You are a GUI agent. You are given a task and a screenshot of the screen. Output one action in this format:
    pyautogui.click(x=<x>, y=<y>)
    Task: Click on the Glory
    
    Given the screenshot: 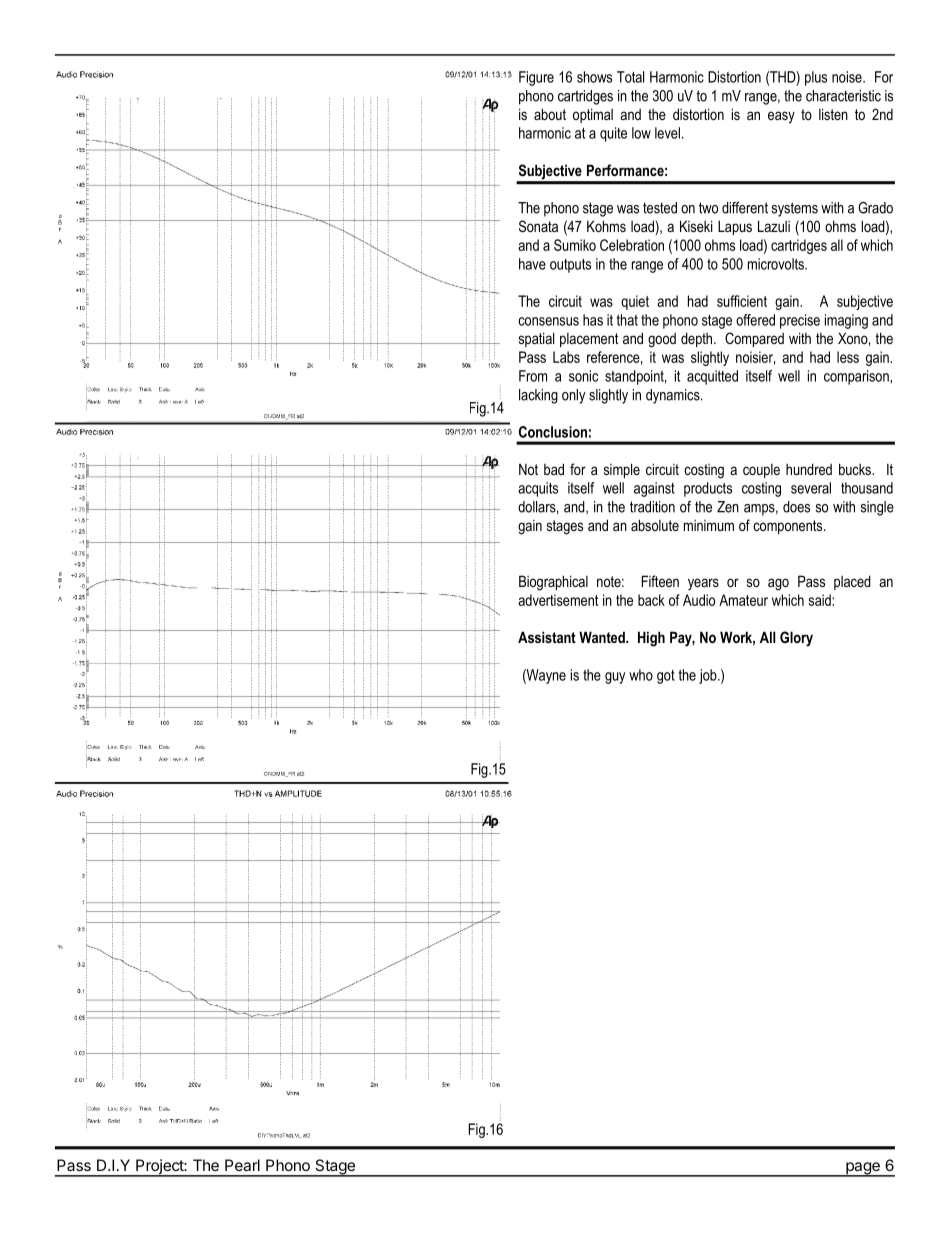 What is the action you would take?
    pyautogui.click(x=796, y=639)
